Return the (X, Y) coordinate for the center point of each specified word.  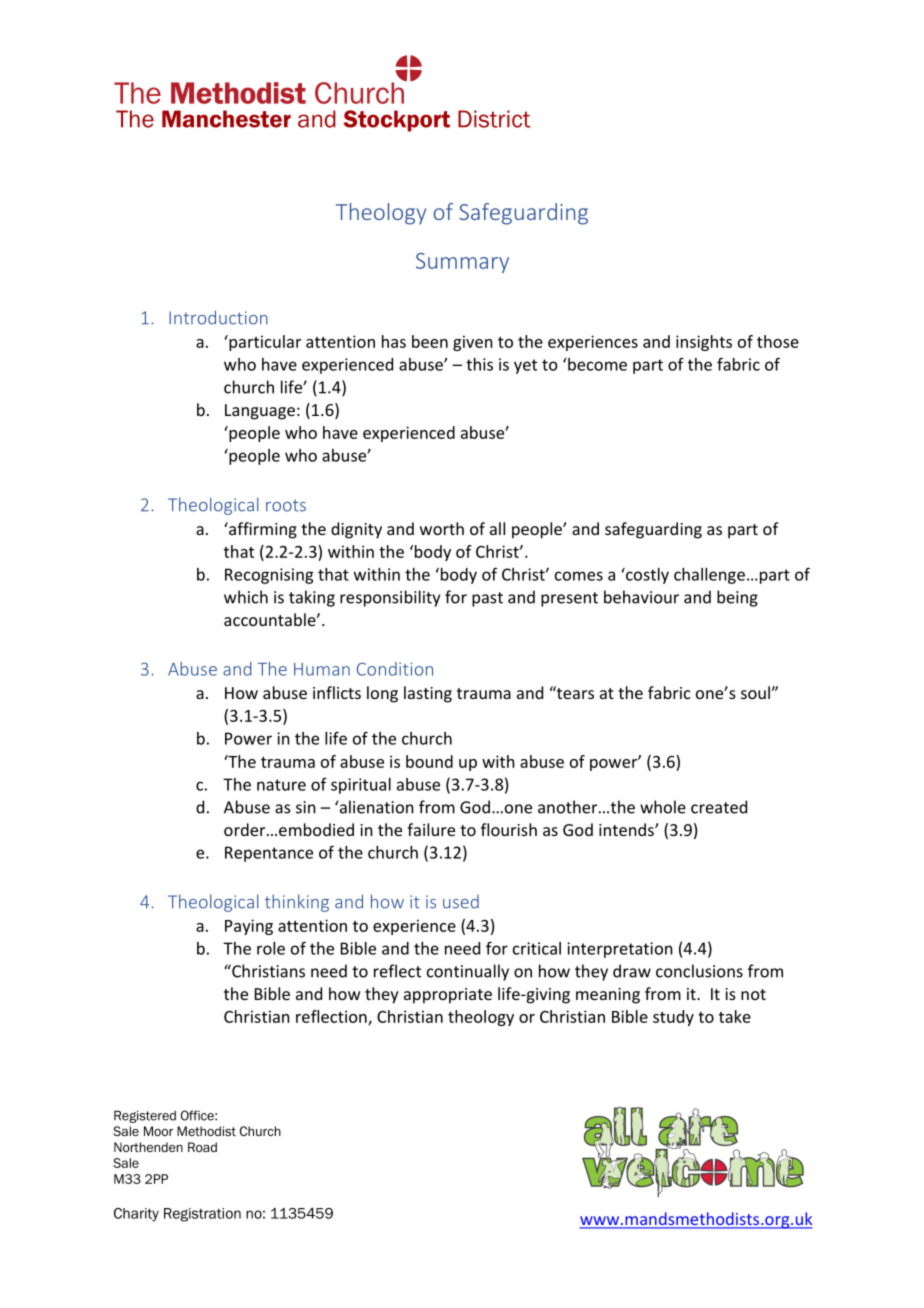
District (494, 119)
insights (704, 343)
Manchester (226, 119)
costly (646, 576)
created (719, 807)
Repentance (269, 854)
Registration (202, 1215)
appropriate (448, 996)
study (673, 1018)
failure (431, 829)
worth (442, 528)
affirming (262, 530)
